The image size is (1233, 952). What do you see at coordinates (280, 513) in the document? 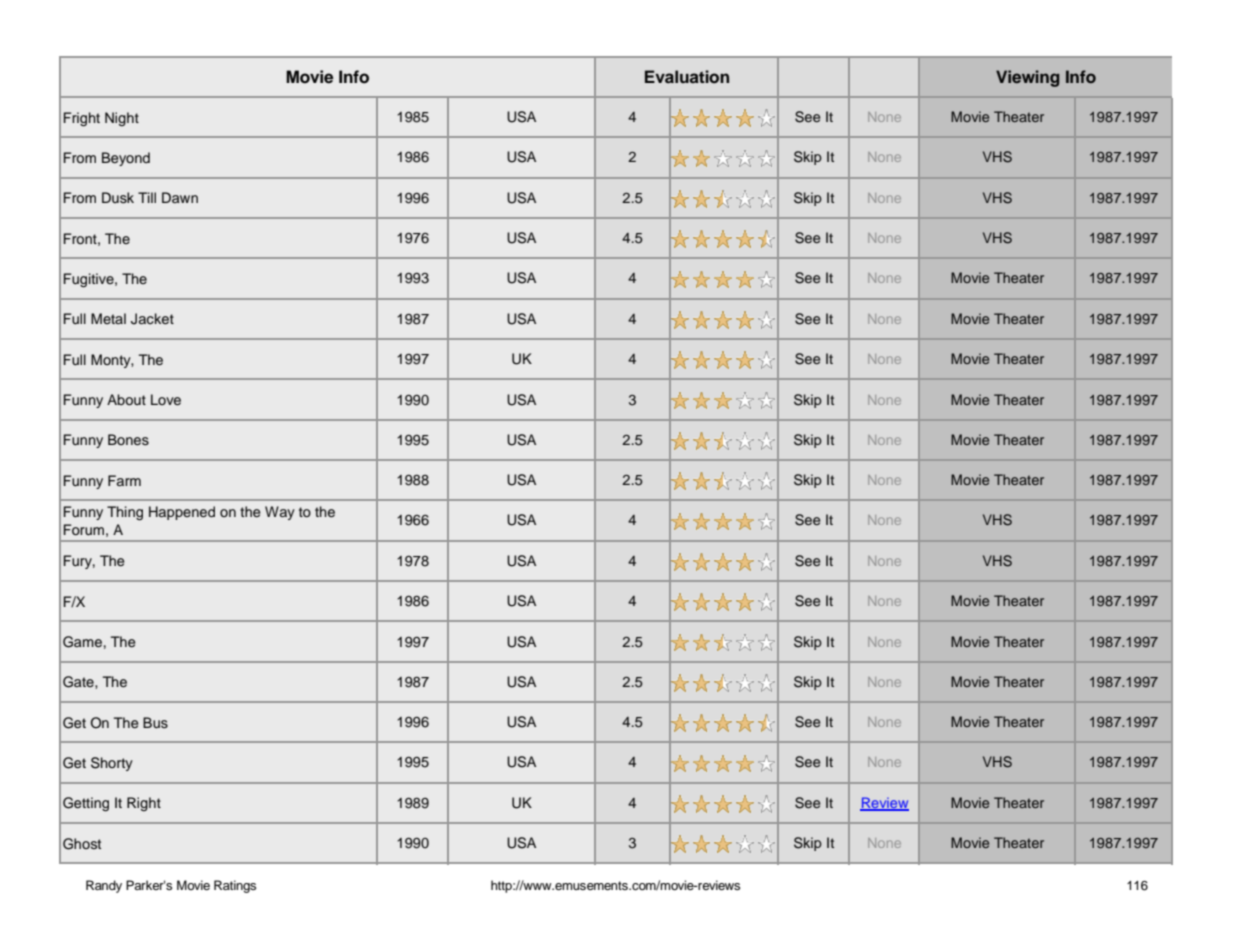
I see `Way` at bounding box center [280, 513].
